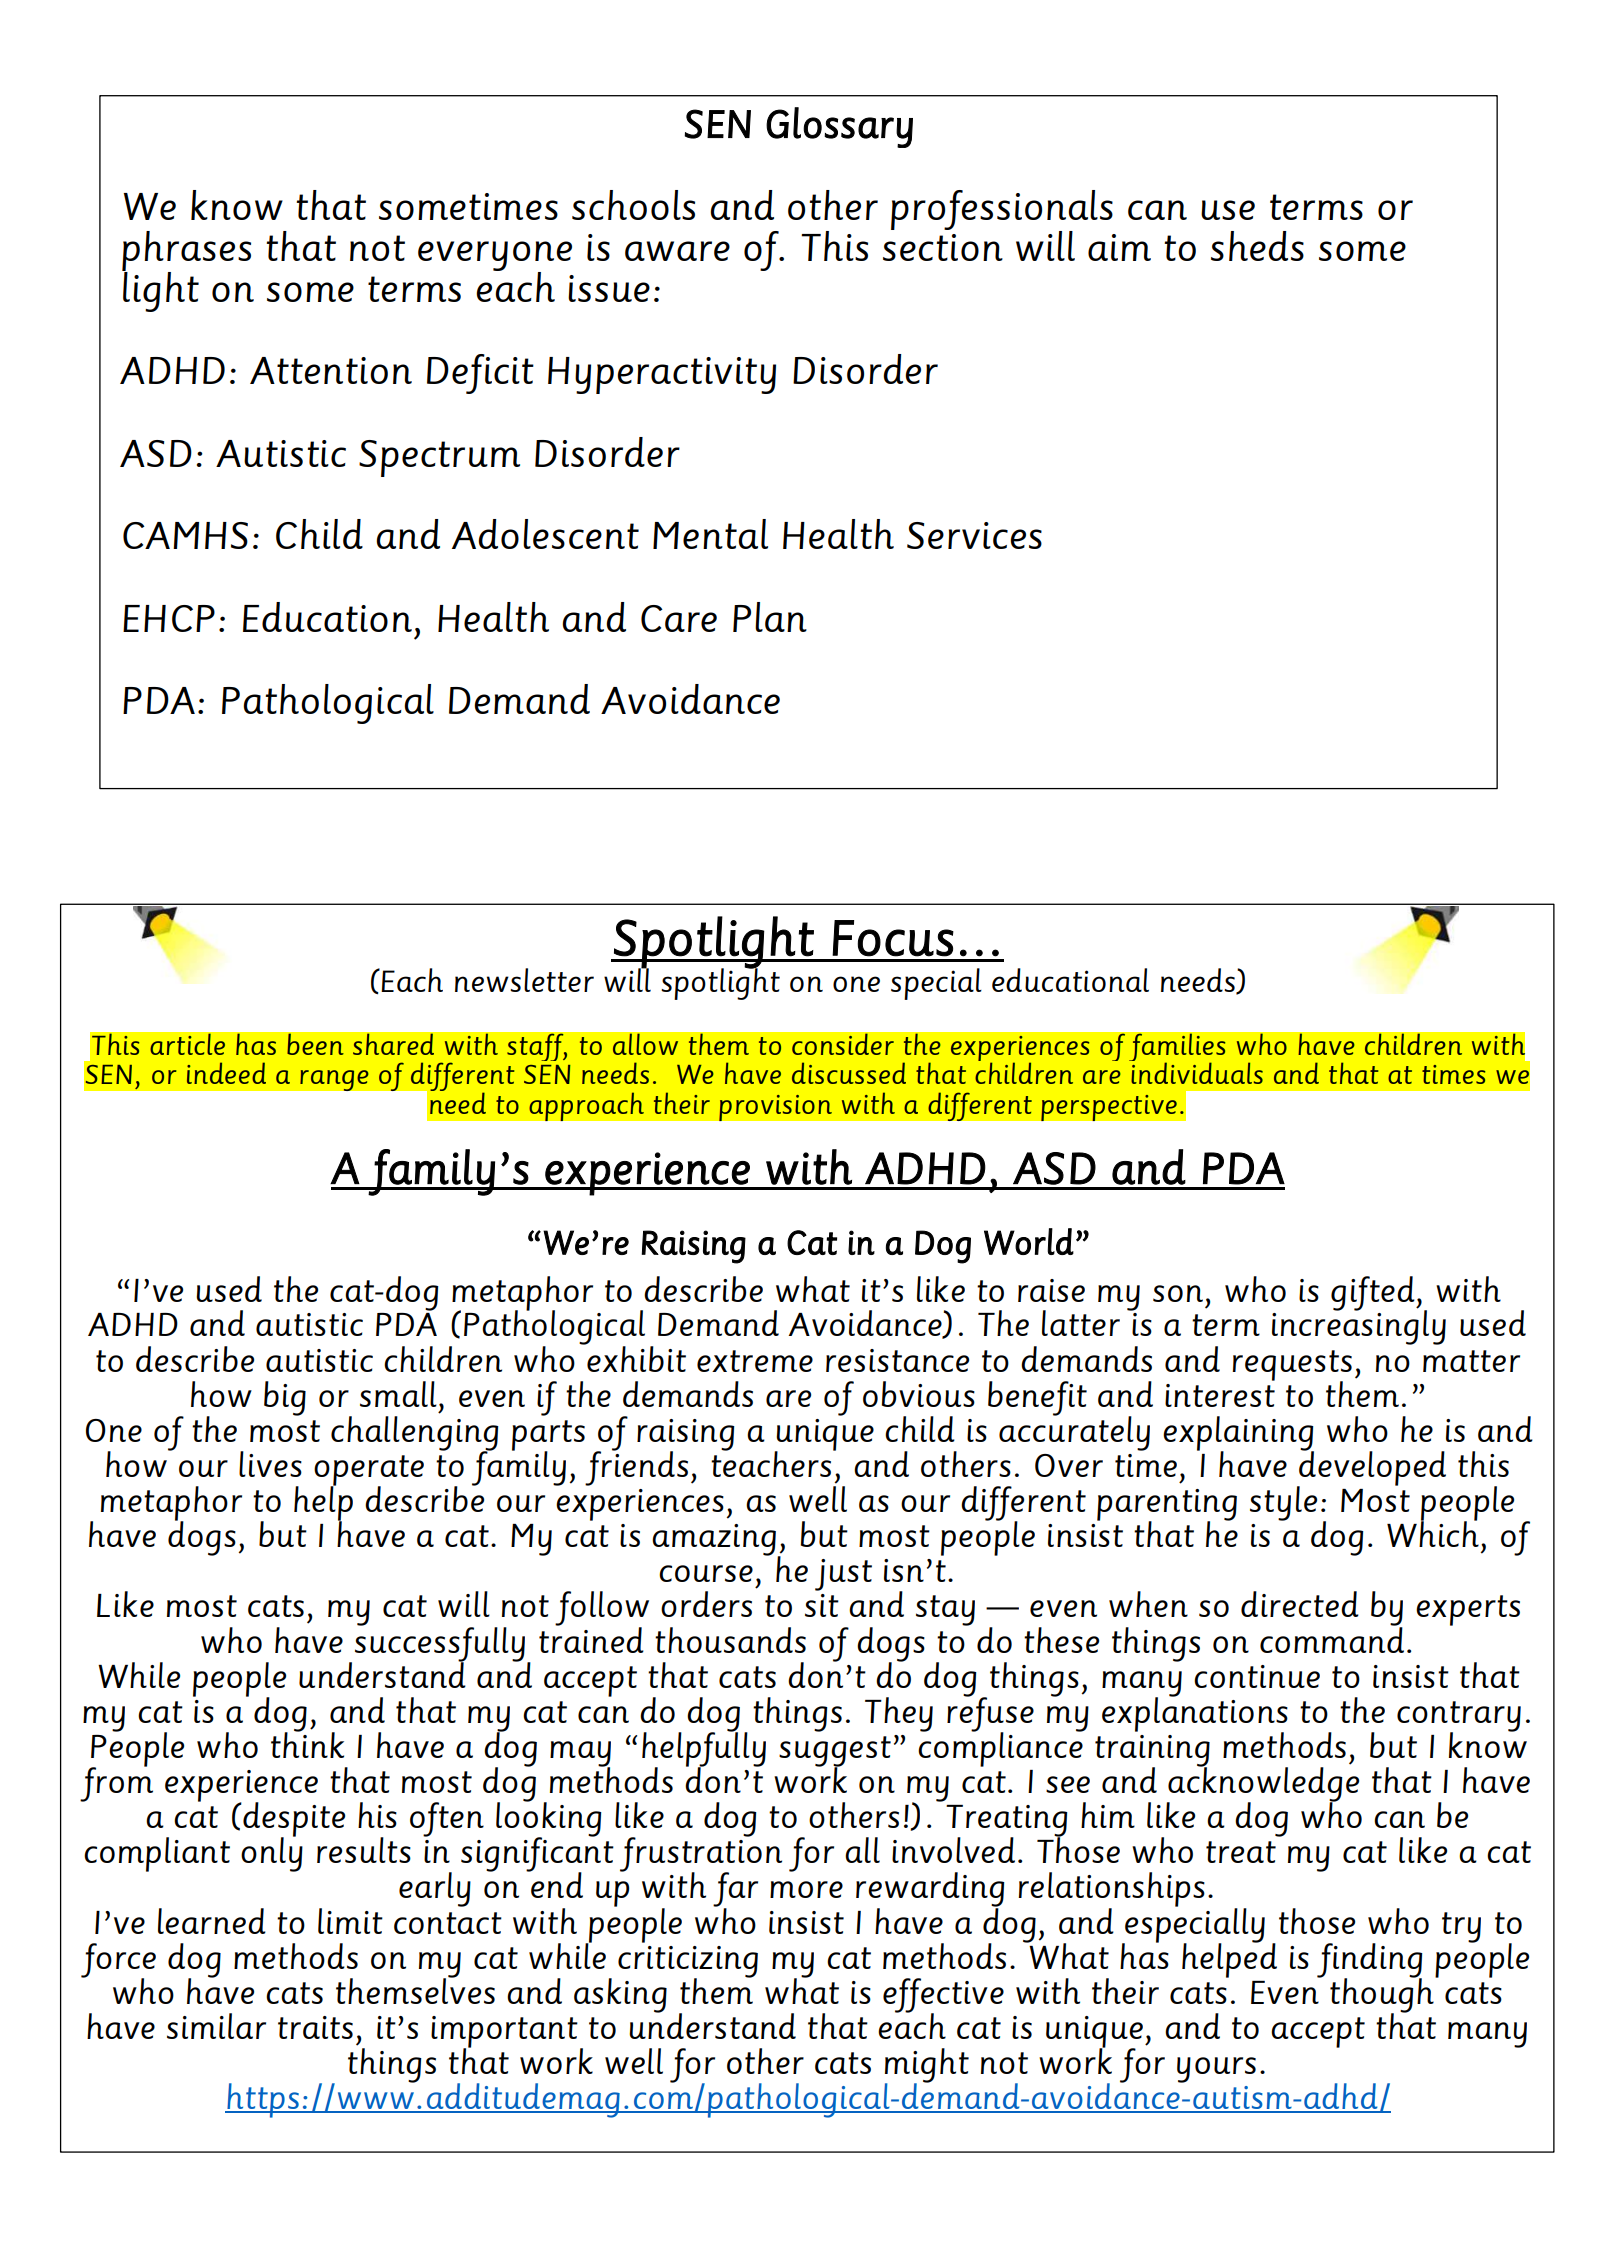 Image resolution: width=1599 pixels, height=2261 pixels. What do you see at coordinates (315, 2027) in the screenshot?
I see `traits` at bounding box center [315, 2027].
